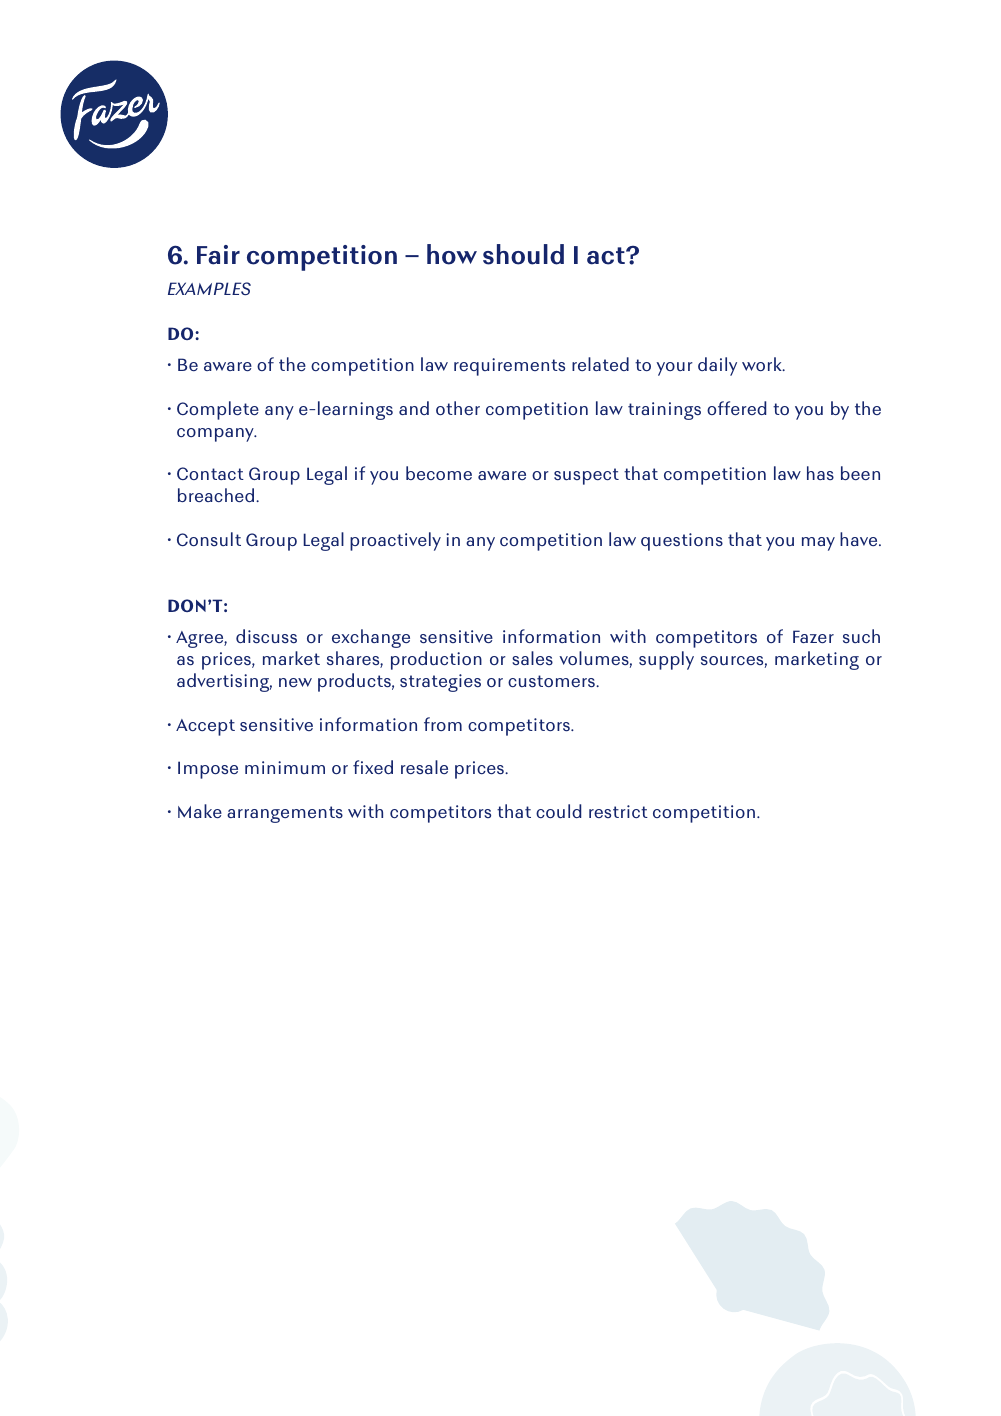 This screenshot has width=1001, height=1416. What do you see at coordinates (218, 255) in the screenshot?
I see `Fair` at bounding box center [218, 255].
